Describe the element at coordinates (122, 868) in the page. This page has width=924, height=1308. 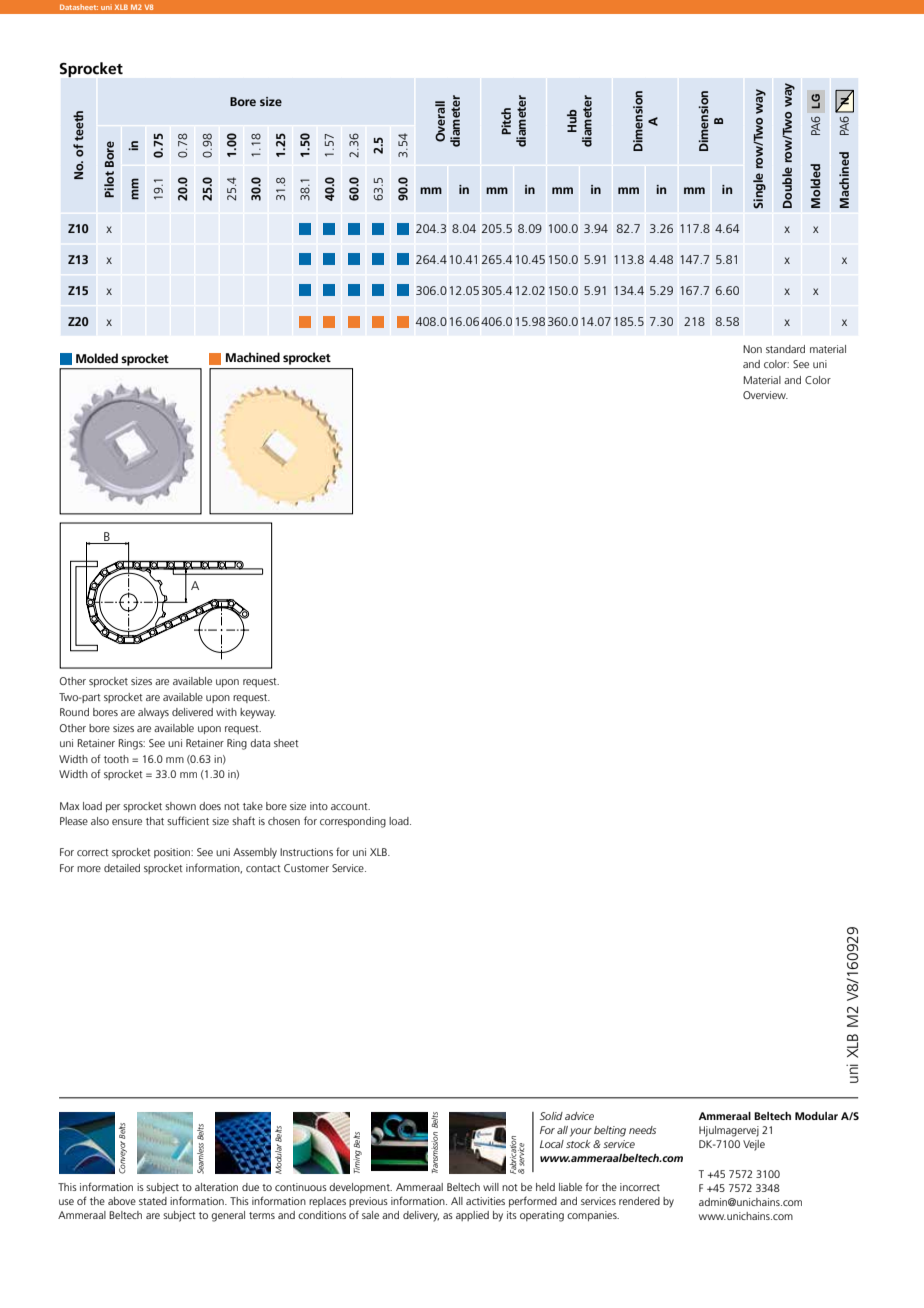
I see `detailed` at that location.
